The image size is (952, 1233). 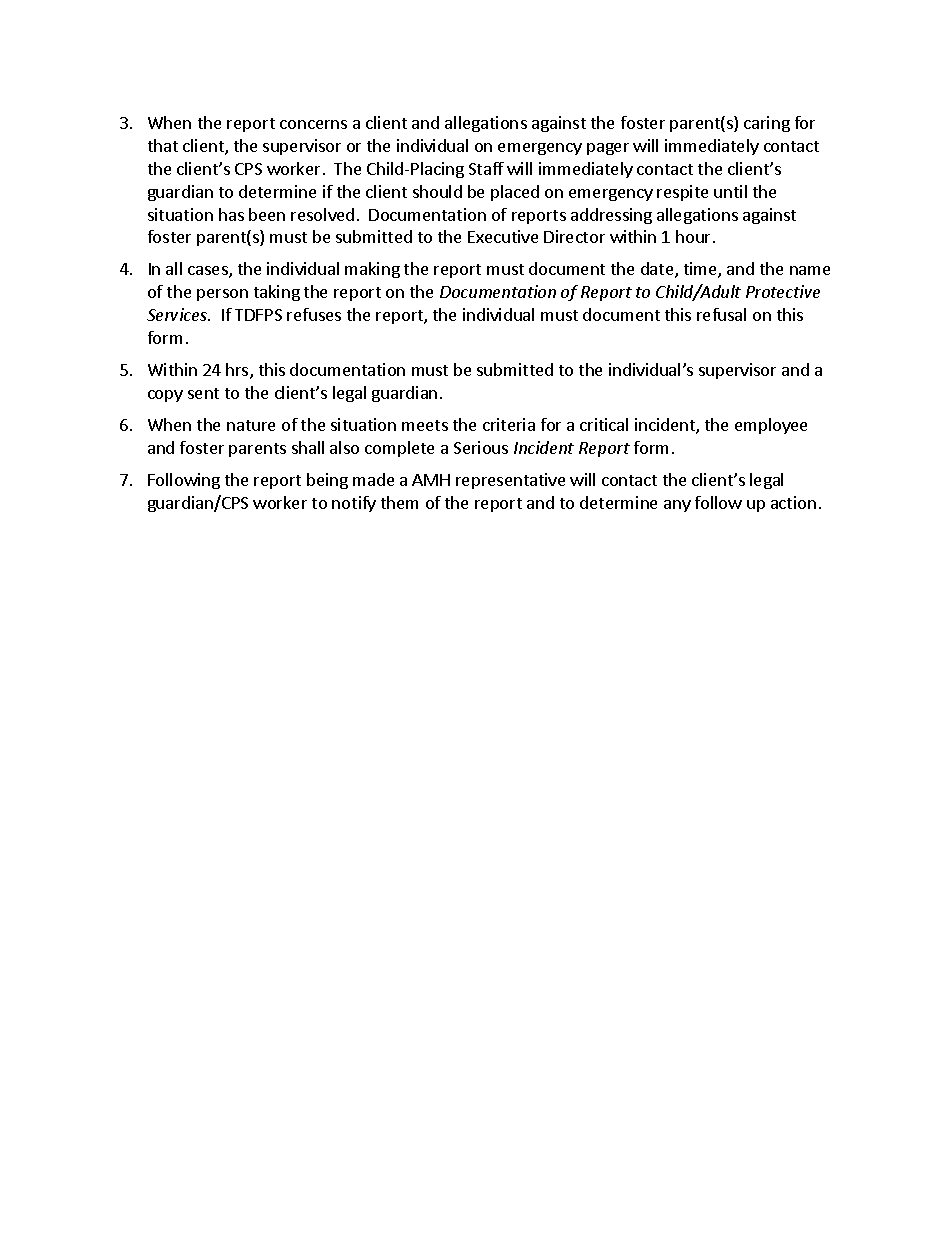 What do you see at coordinates (399, 502) in the image?
I see `them` at bounding box center [399, 502].
